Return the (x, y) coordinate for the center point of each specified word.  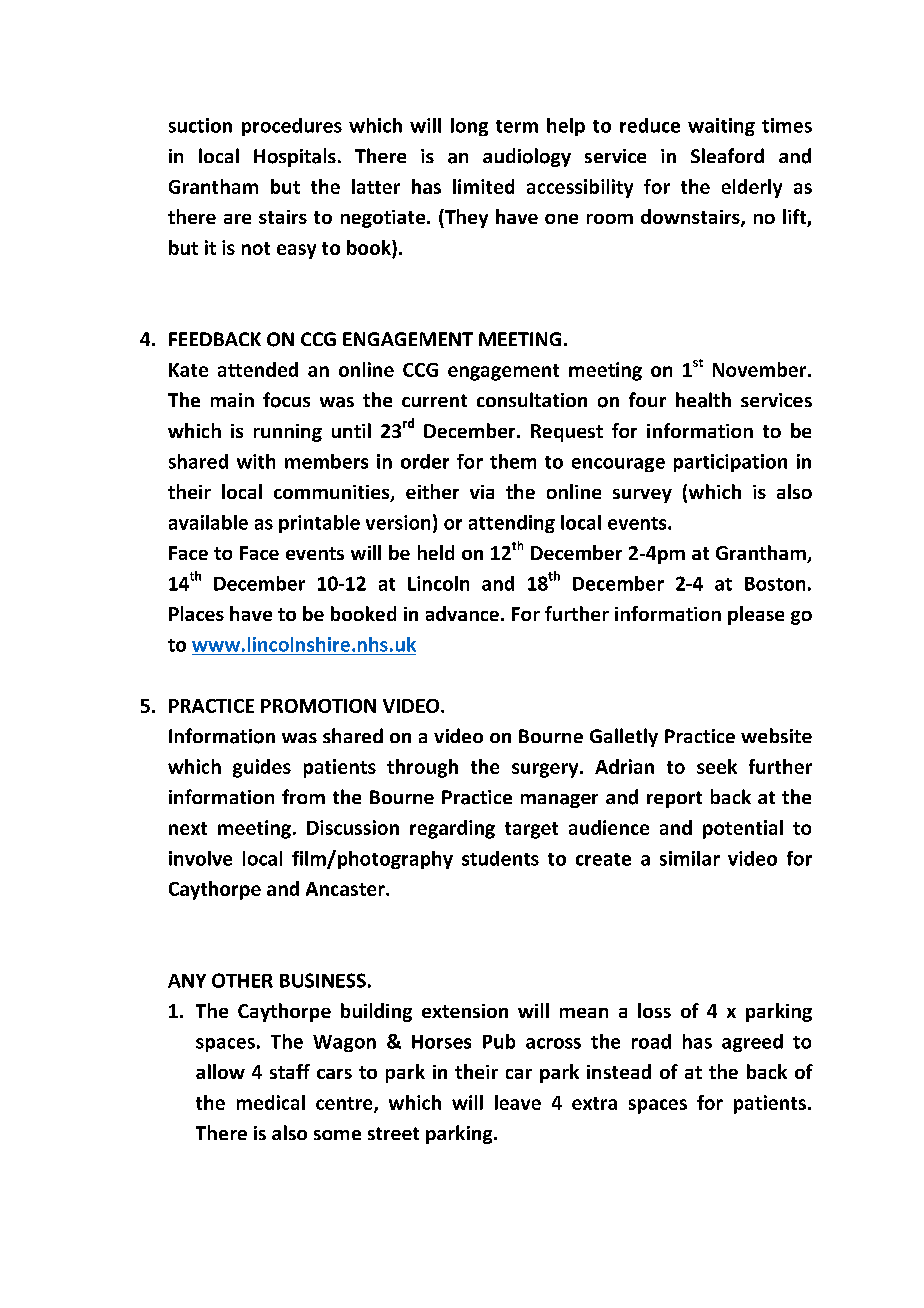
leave (518, 1102)
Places (196, 613)
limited (483, 186)
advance (462, 613)
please (756, 615)
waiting (721, 127)
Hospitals (295, 157)
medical (271, 1102)
